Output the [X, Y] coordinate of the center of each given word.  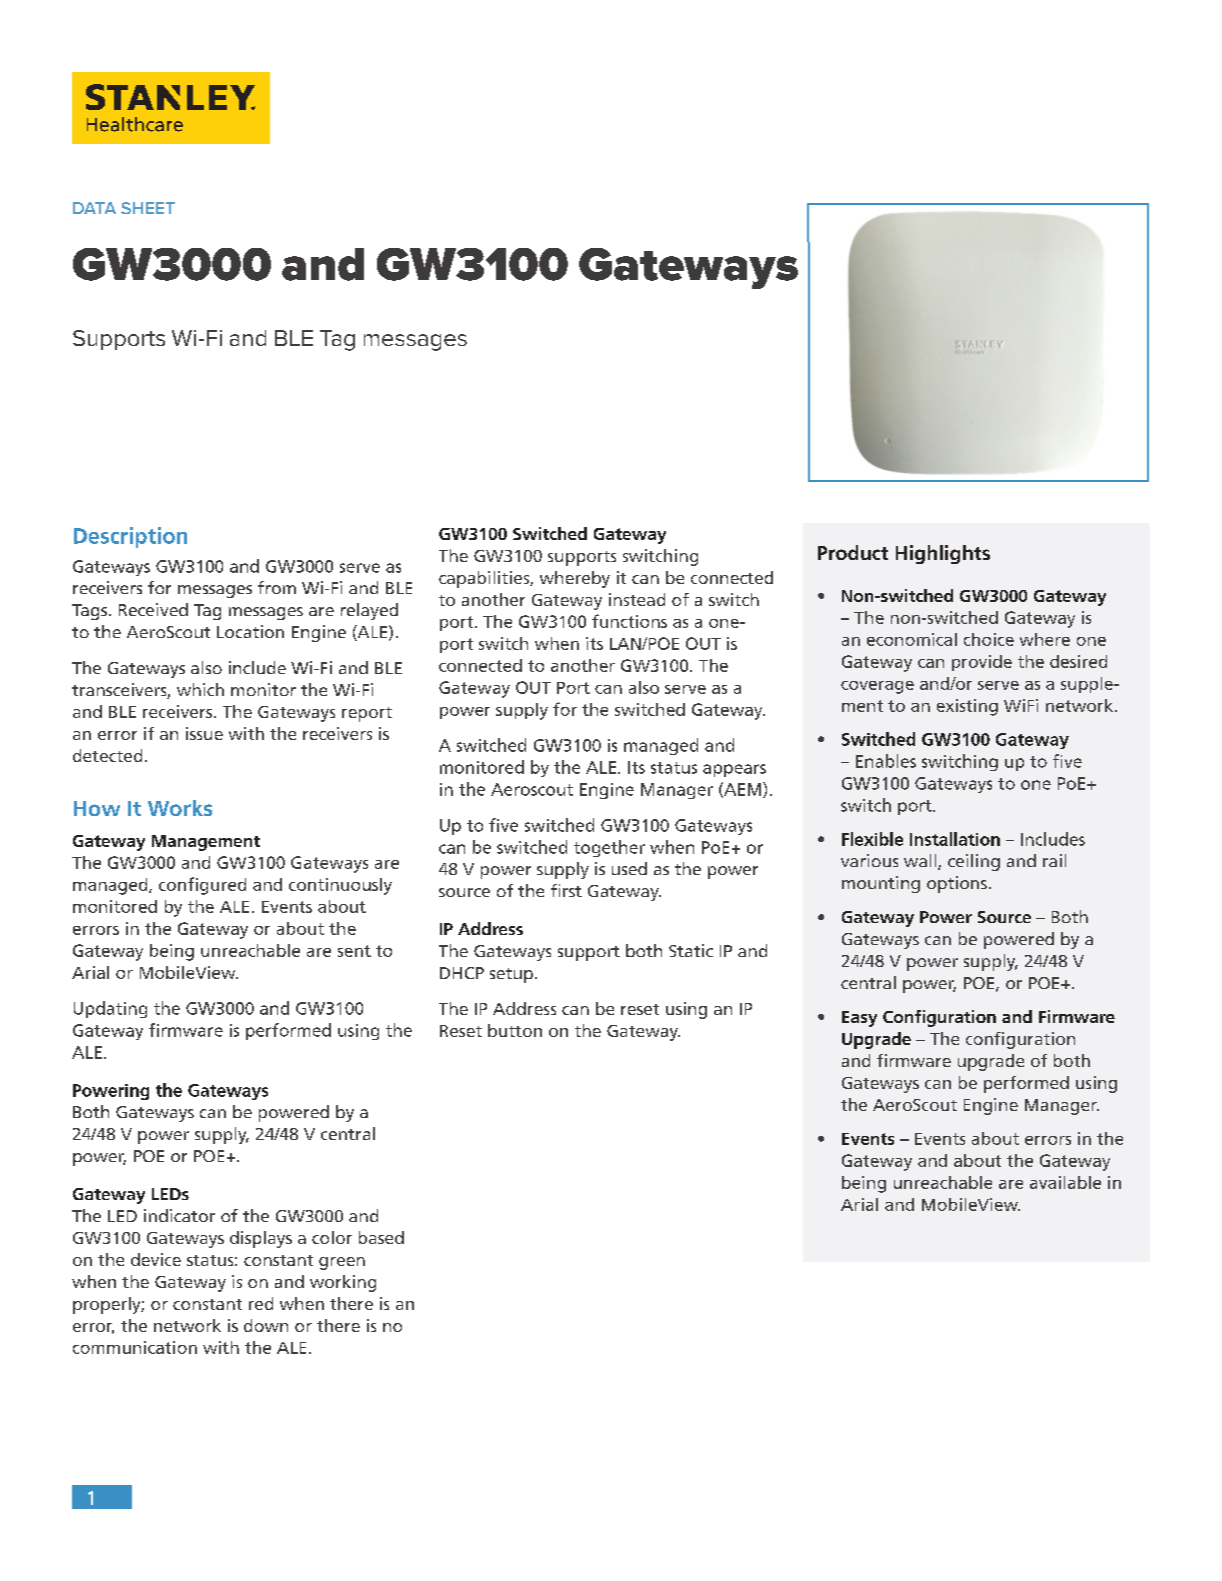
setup [511, 975]
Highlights [943, 554]
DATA [94, 208]
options [957, 884]
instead [637, 599]
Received [153, 609]
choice [989, 639]
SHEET [148, 208]
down [266, 1325]
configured [202, 886]
